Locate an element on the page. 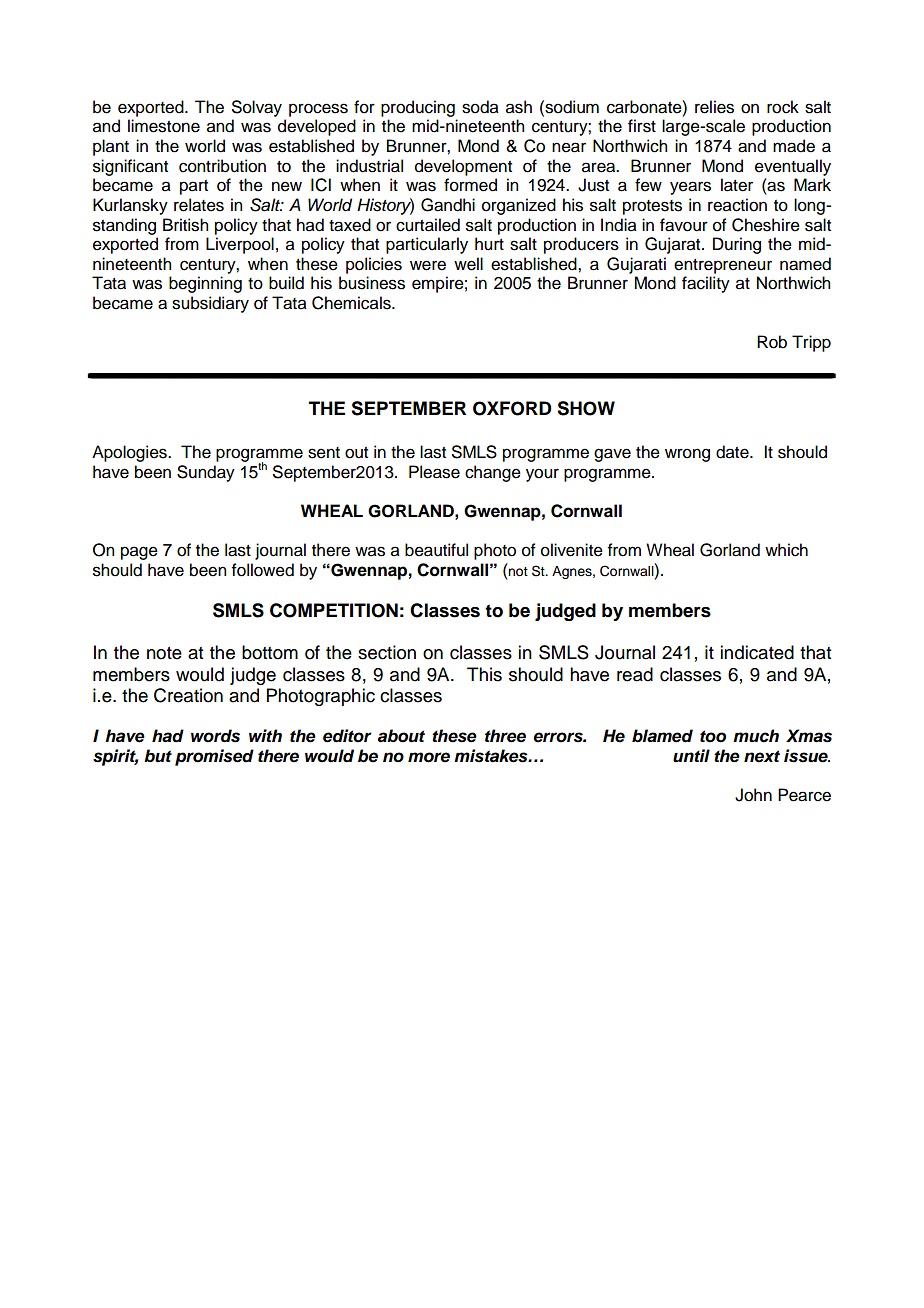 Image resolution: width=924 pixels, height=1308 pixels. Solvay is located at coordinates (257, 108).
